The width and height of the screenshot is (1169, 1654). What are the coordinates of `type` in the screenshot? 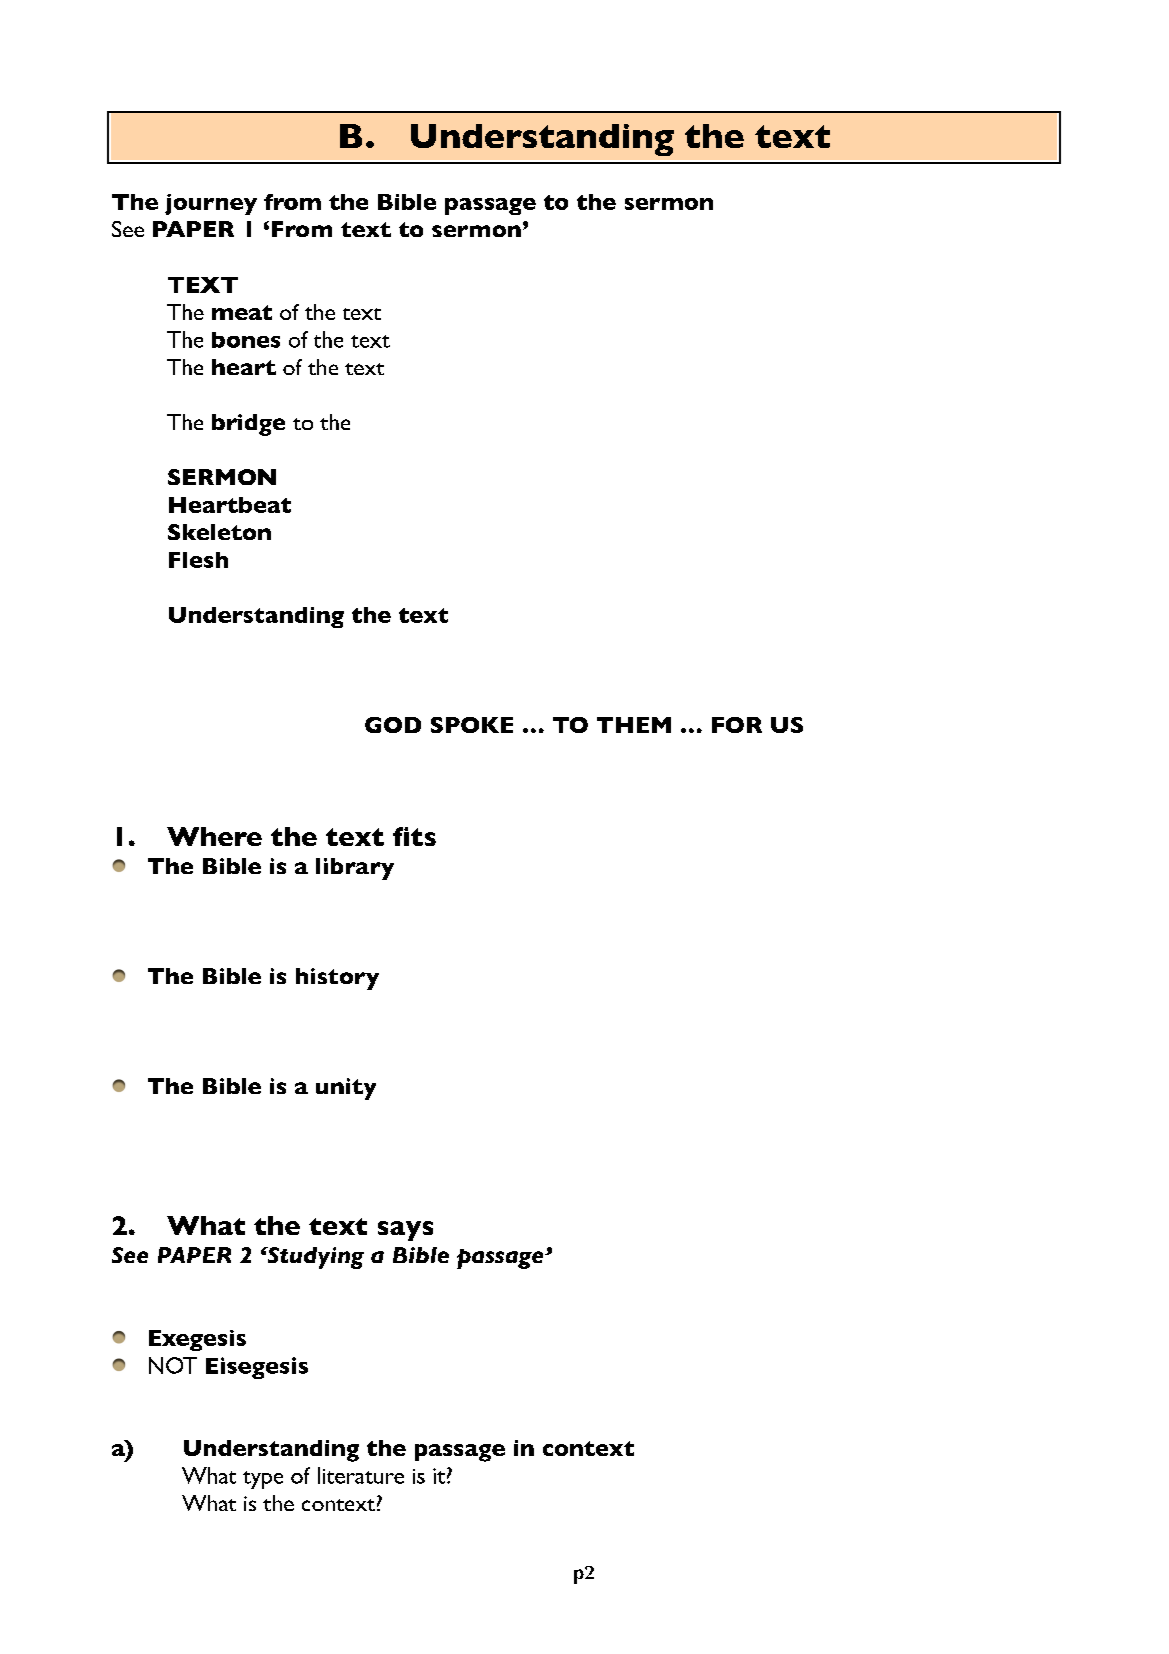 It's located at (263, 1480).
